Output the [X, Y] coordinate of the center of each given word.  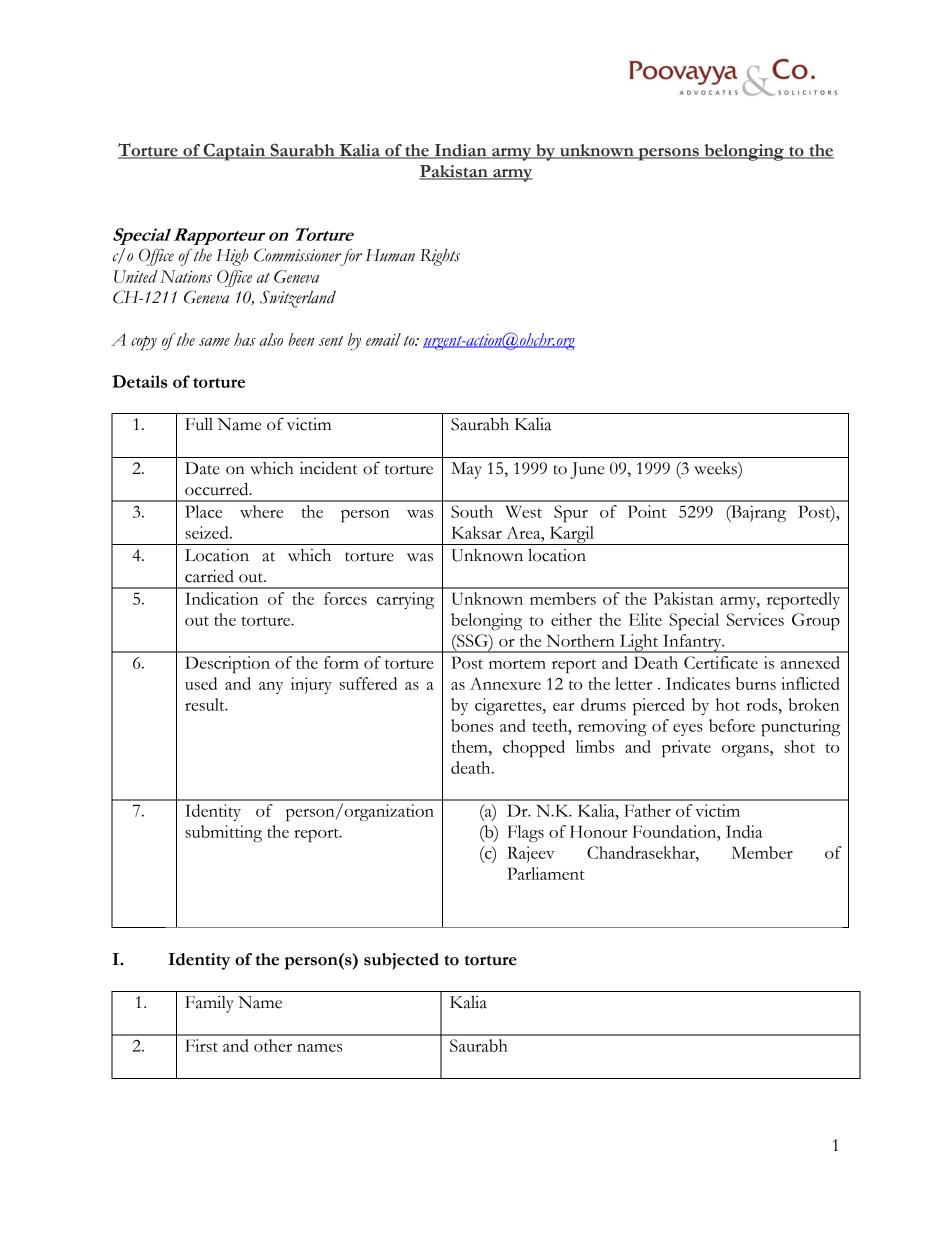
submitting [223, 833]
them [470, 746]
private [686, 748]
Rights [440, 257]
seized [208, 532]
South [472, 511]
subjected [401, 961]
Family [209, 1004]
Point [647, 511]
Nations [186, 276]
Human [390, 255]
